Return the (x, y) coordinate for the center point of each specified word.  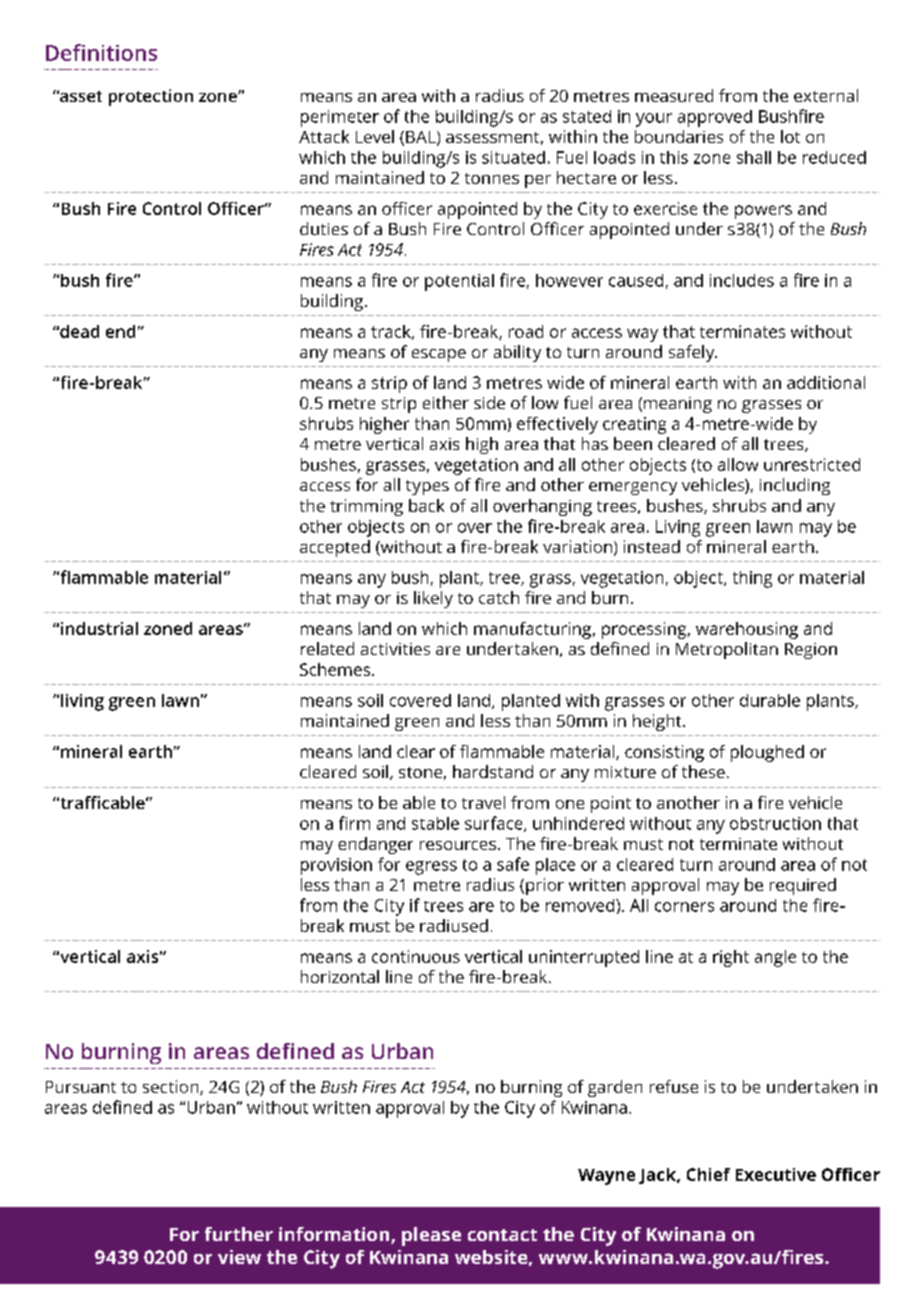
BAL (422, 138)
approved (715, 118)
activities (395, 649)
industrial (99, 628)
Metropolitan (727, 650)
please (431, 1236)
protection (151, 97)
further (239, 1234)
